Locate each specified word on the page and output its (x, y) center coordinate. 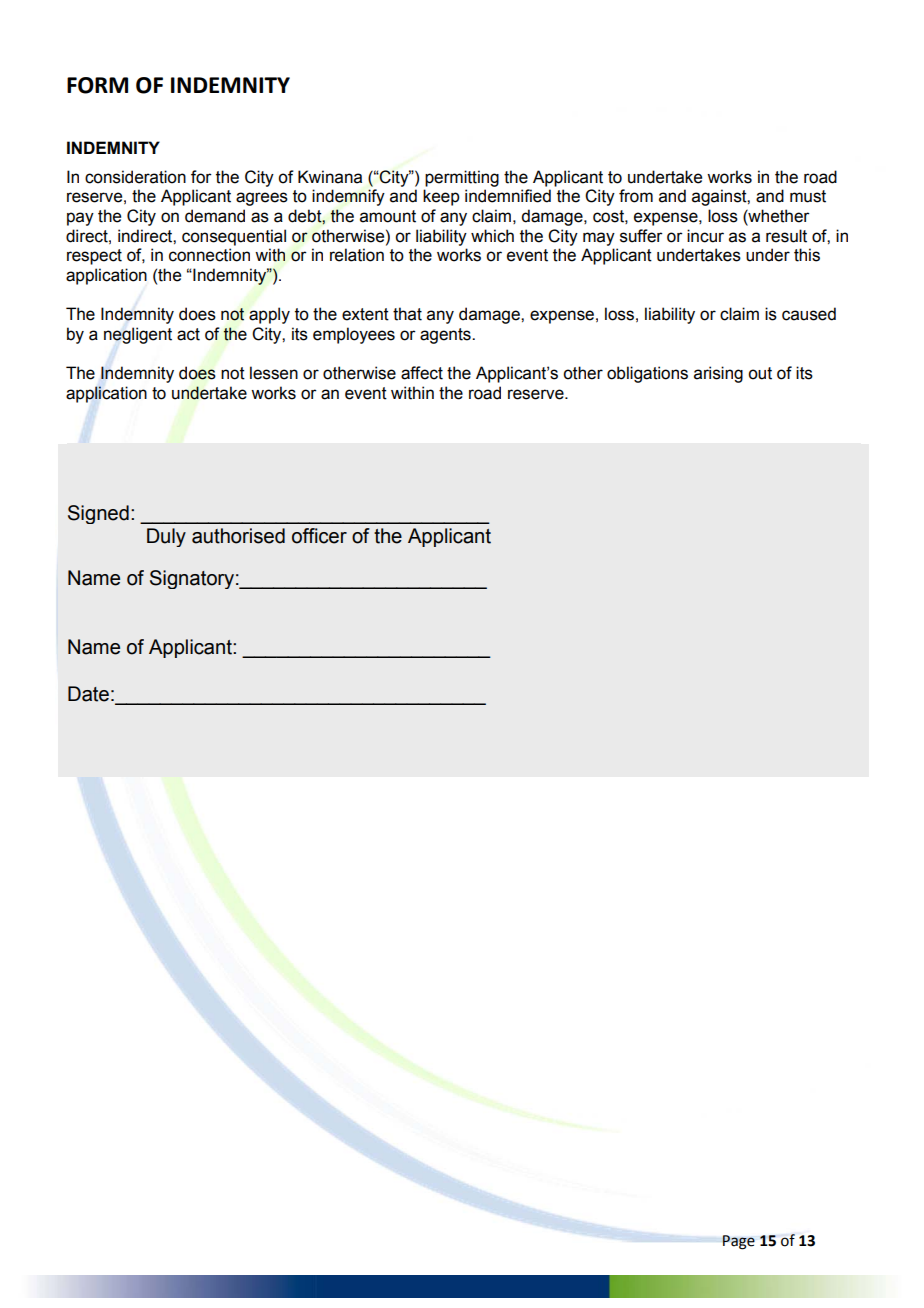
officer (319, 536)
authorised (238, 536)
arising (718, 374)
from (636, 196)
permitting (462, 178)
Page (738, 1242)
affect (422, 373)
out (760, 373)
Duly (166, 537)
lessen (274, 373)
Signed (98, 514)
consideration (135, 177)
